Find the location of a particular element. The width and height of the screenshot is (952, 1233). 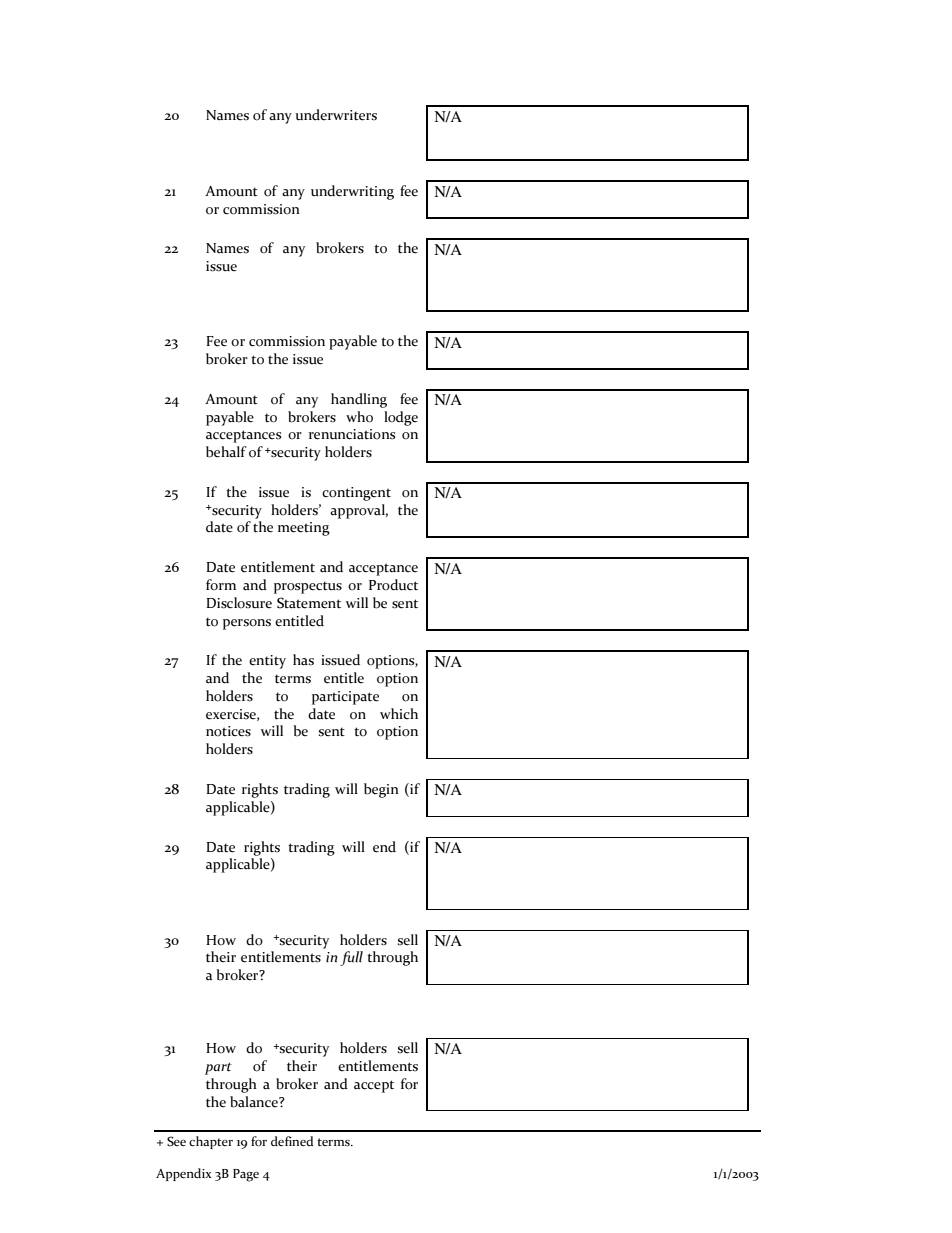

chapter is located at coordinates (211, 1142).
